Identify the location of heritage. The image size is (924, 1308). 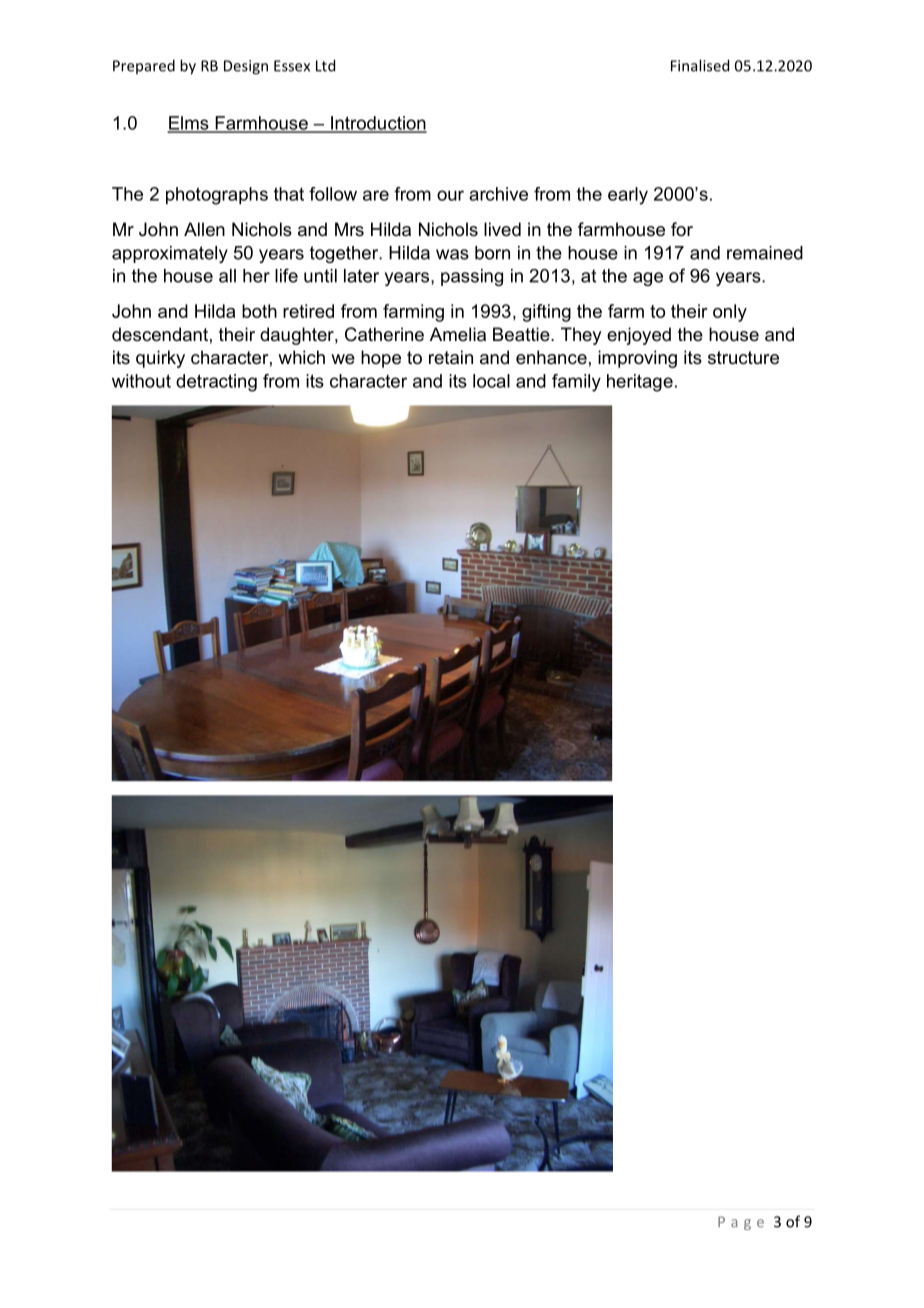
(640, 383).
